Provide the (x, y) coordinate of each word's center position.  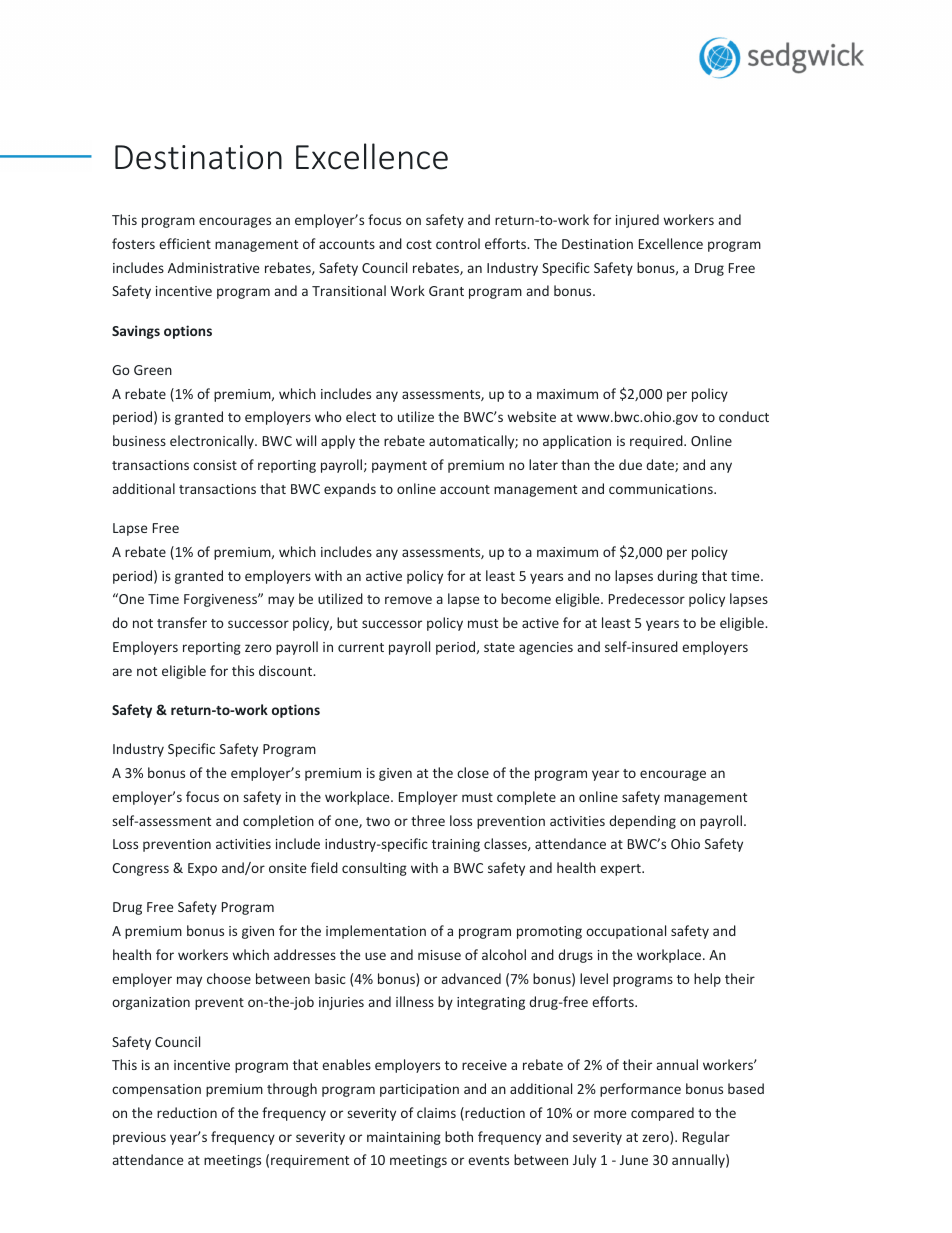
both (459, 1136)
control (458, 243)
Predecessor (647, 598)
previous (139, 1138)
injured (637, 221)
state (499, 647)
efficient (185, 243)
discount (287, 670)
